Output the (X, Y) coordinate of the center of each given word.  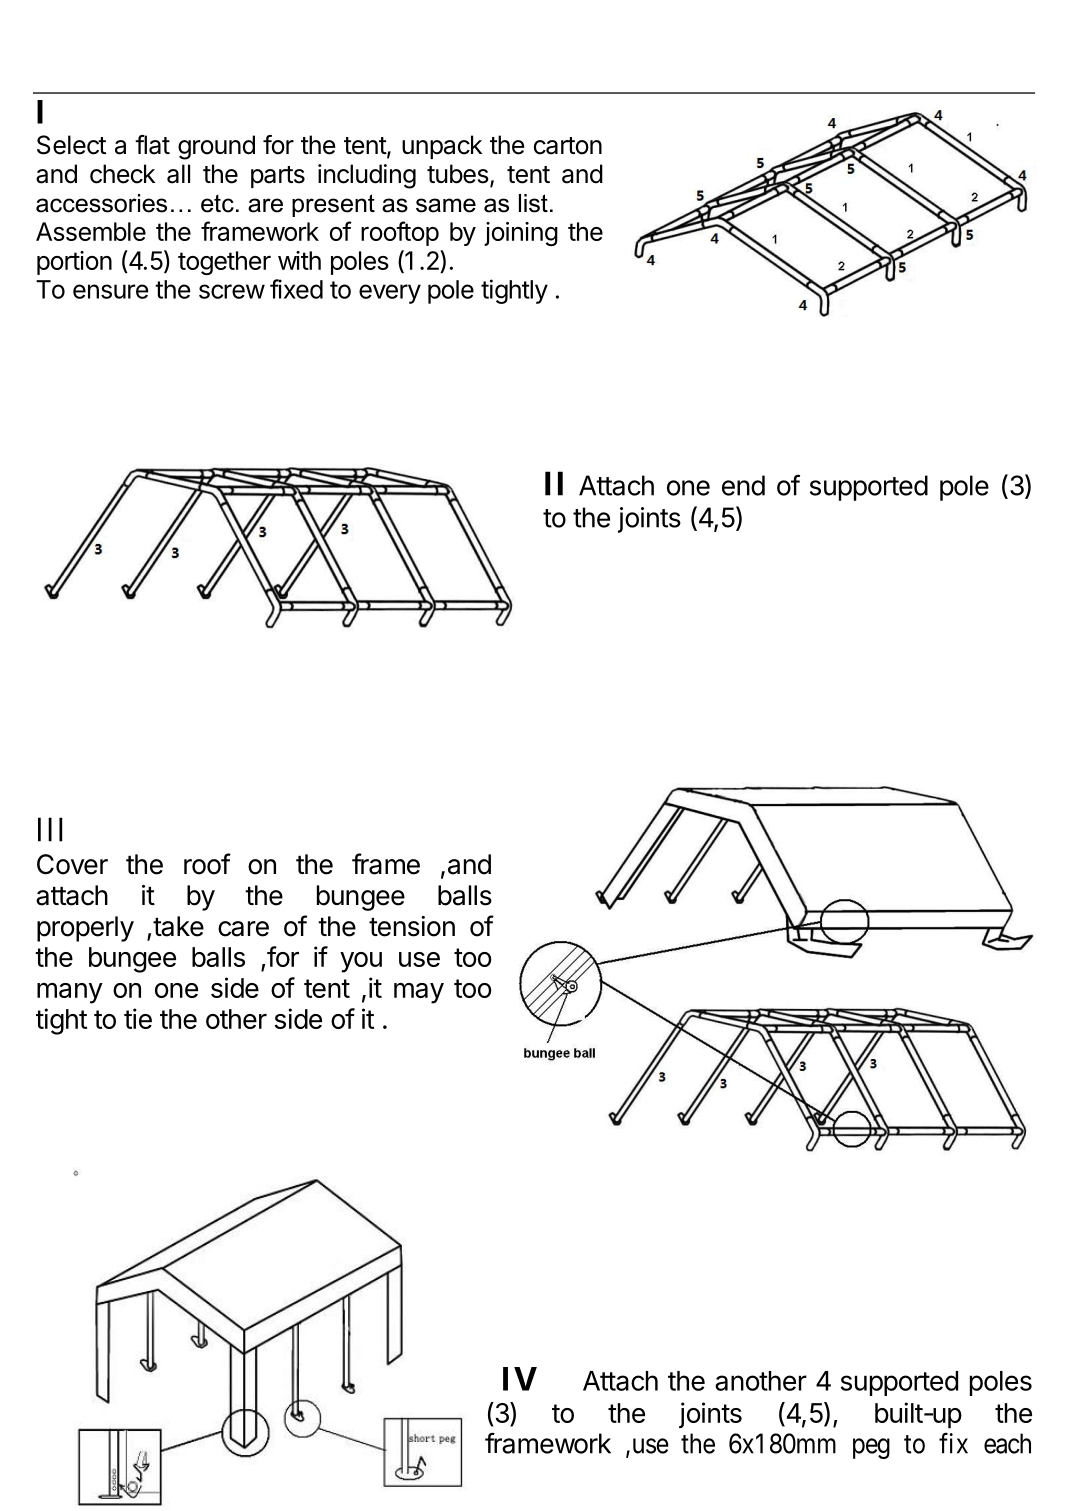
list (533, 203)
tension (412, 926)
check (122, 174)
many (70, 993)
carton (568, 146)
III (50, 829)
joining (521, 234)
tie (138, 1018)
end (743, 485)
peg (871, 1448)
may (419, 993)
